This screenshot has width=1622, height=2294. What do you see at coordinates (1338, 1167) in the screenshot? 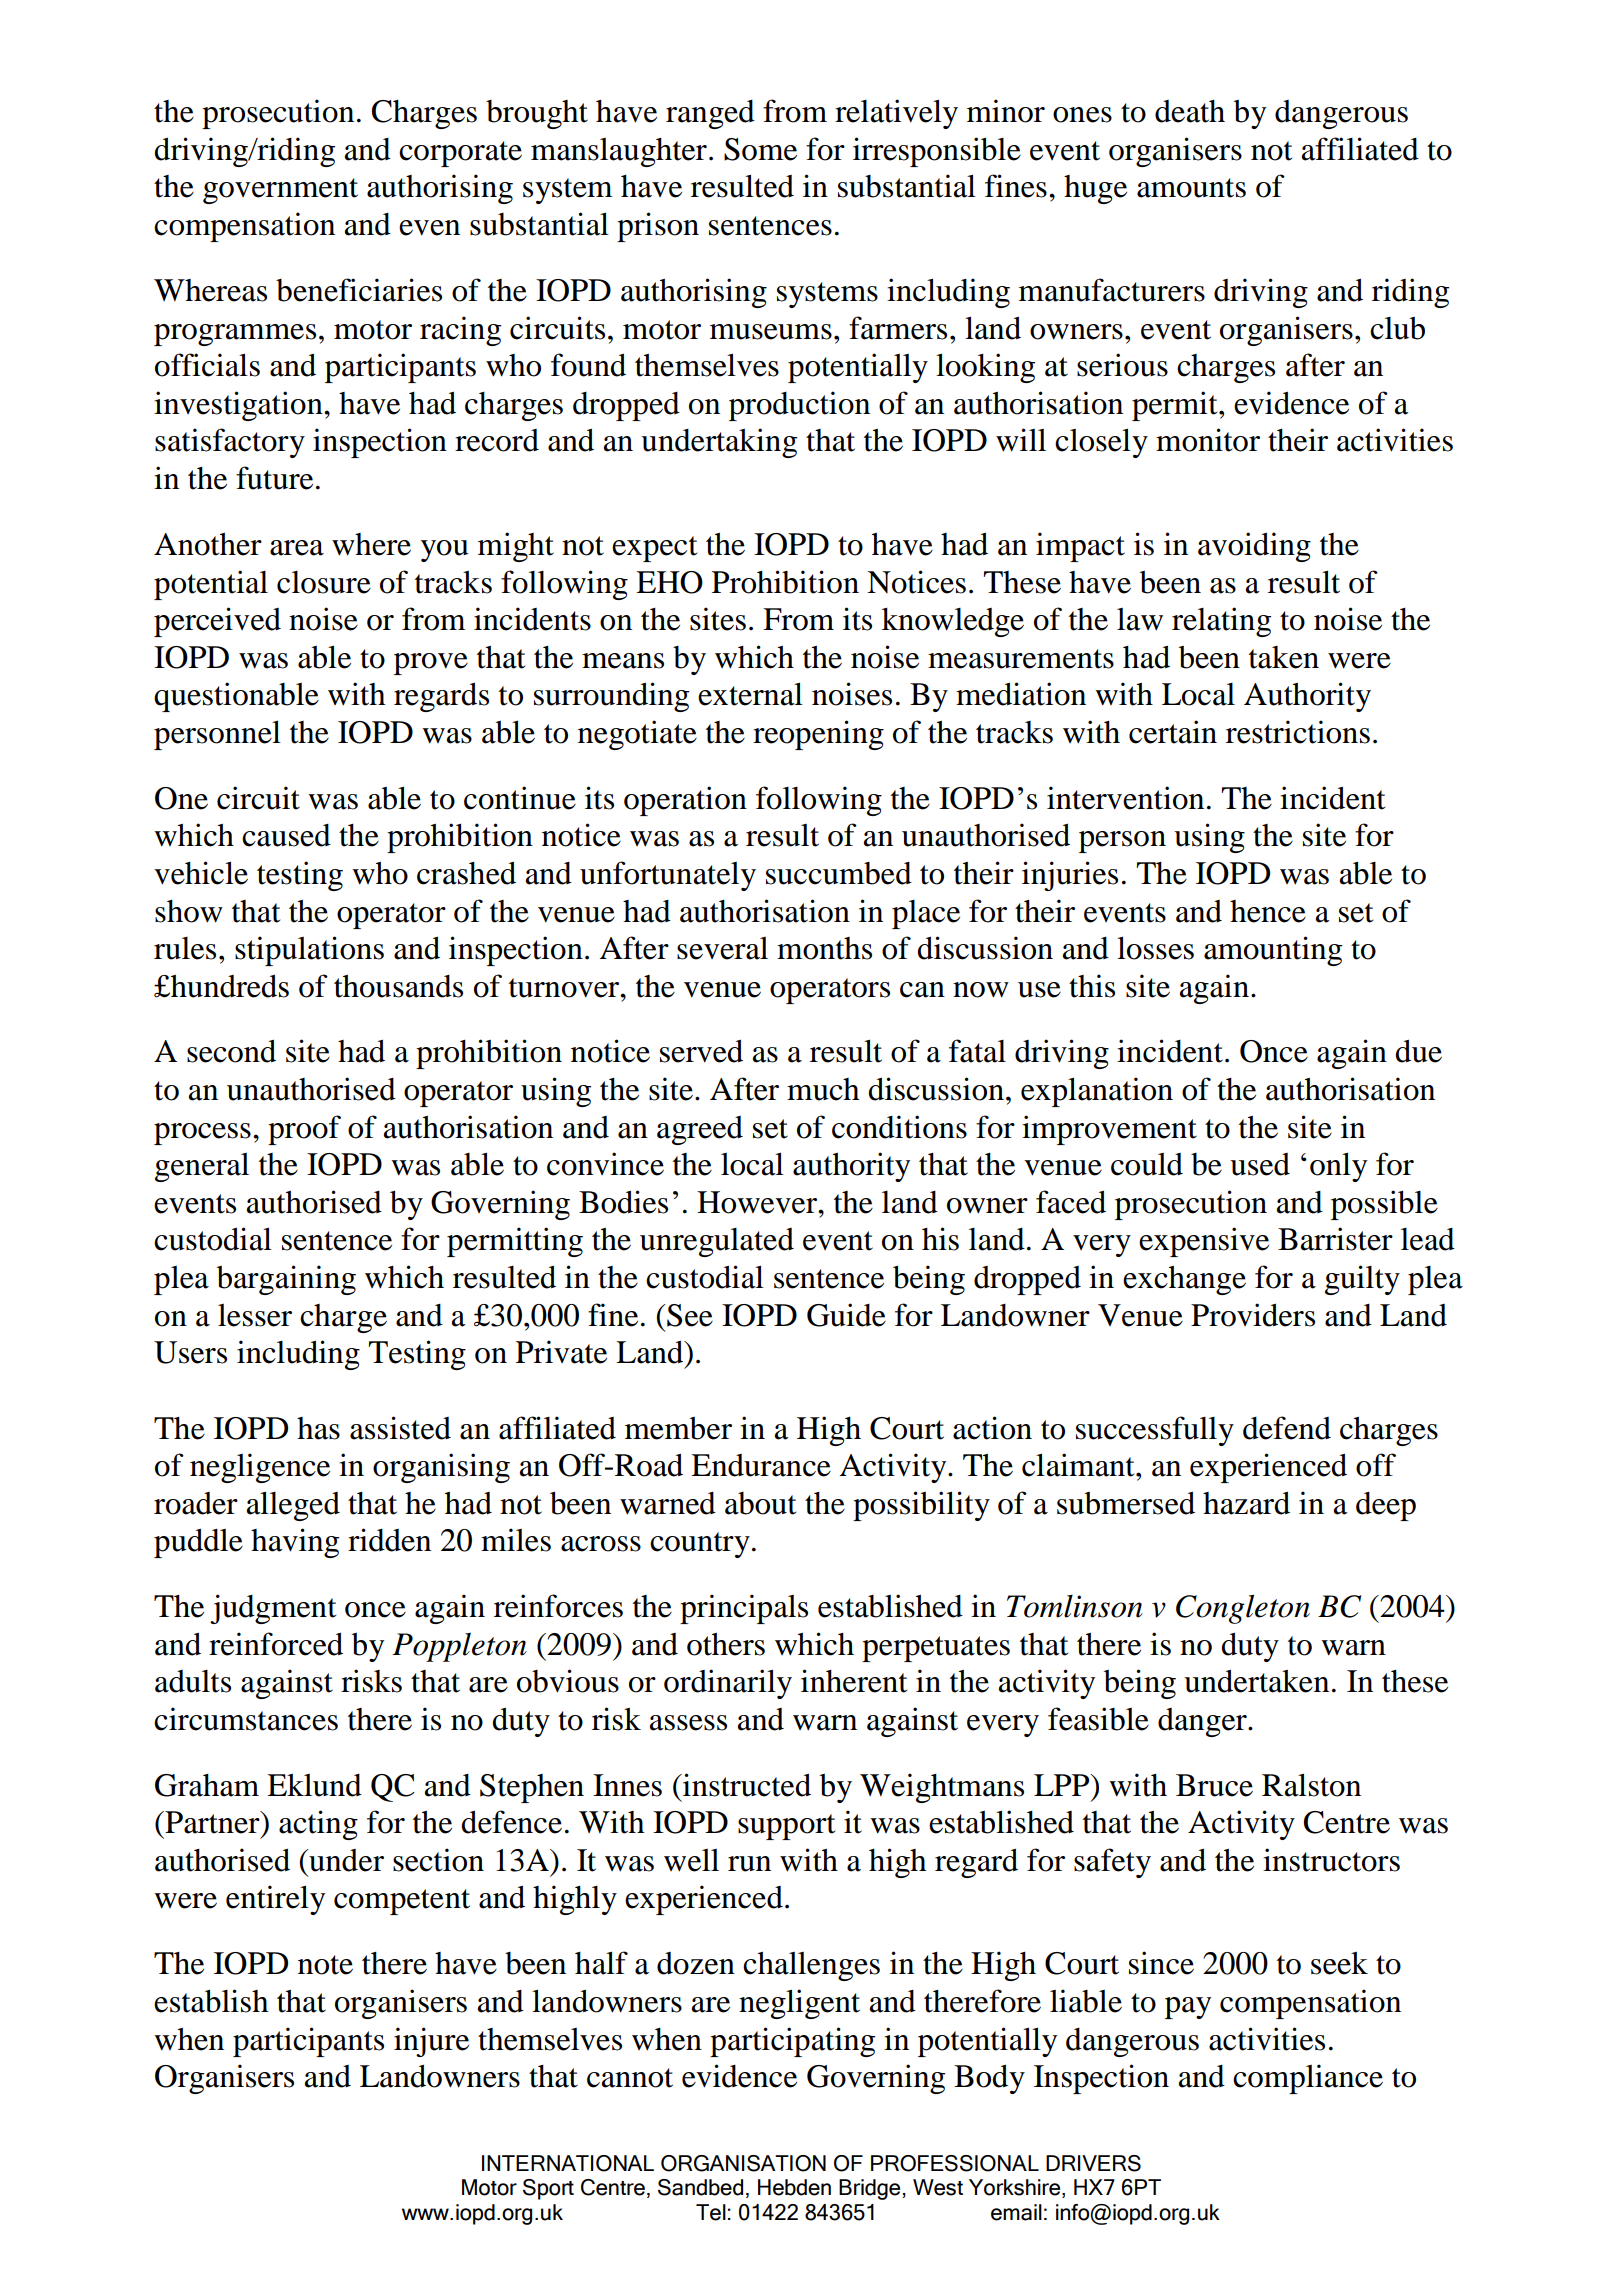
I see `only` at bounding box center [1338, 1167].
